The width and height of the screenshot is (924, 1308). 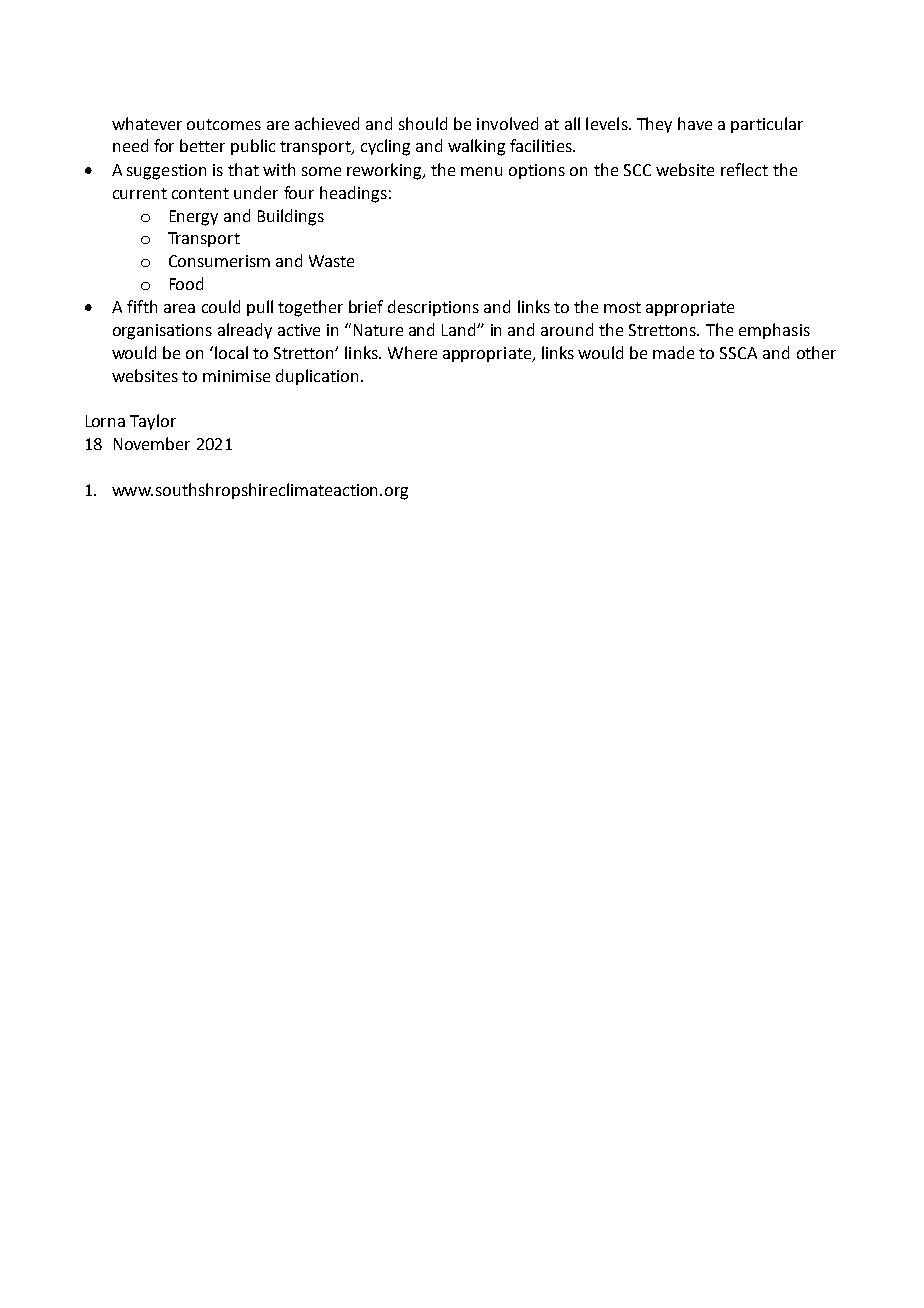 I want to click on Food, so click(x=186, y=283).
